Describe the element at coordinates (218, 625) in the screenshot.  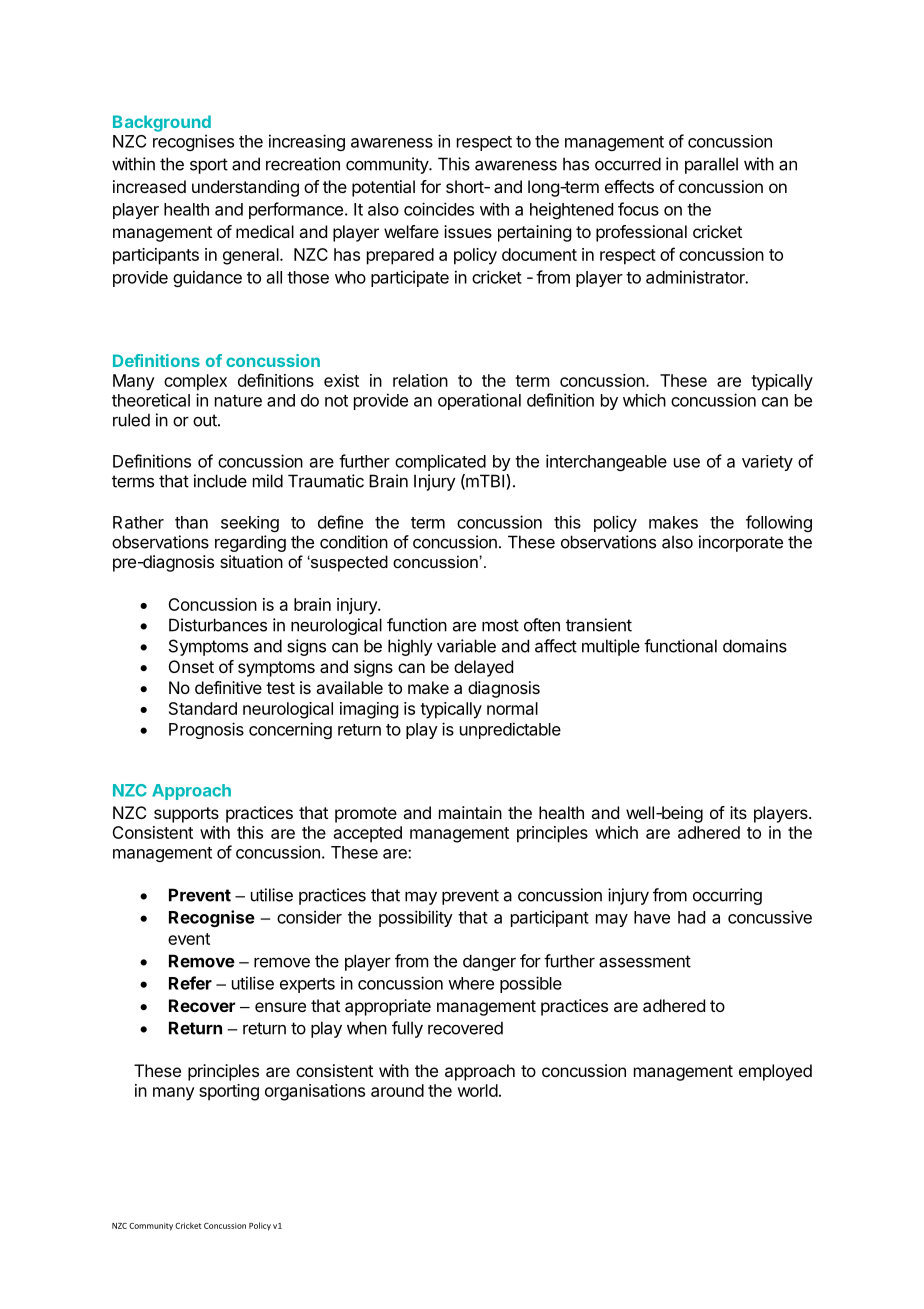
I see `Disturbances` at that location.
